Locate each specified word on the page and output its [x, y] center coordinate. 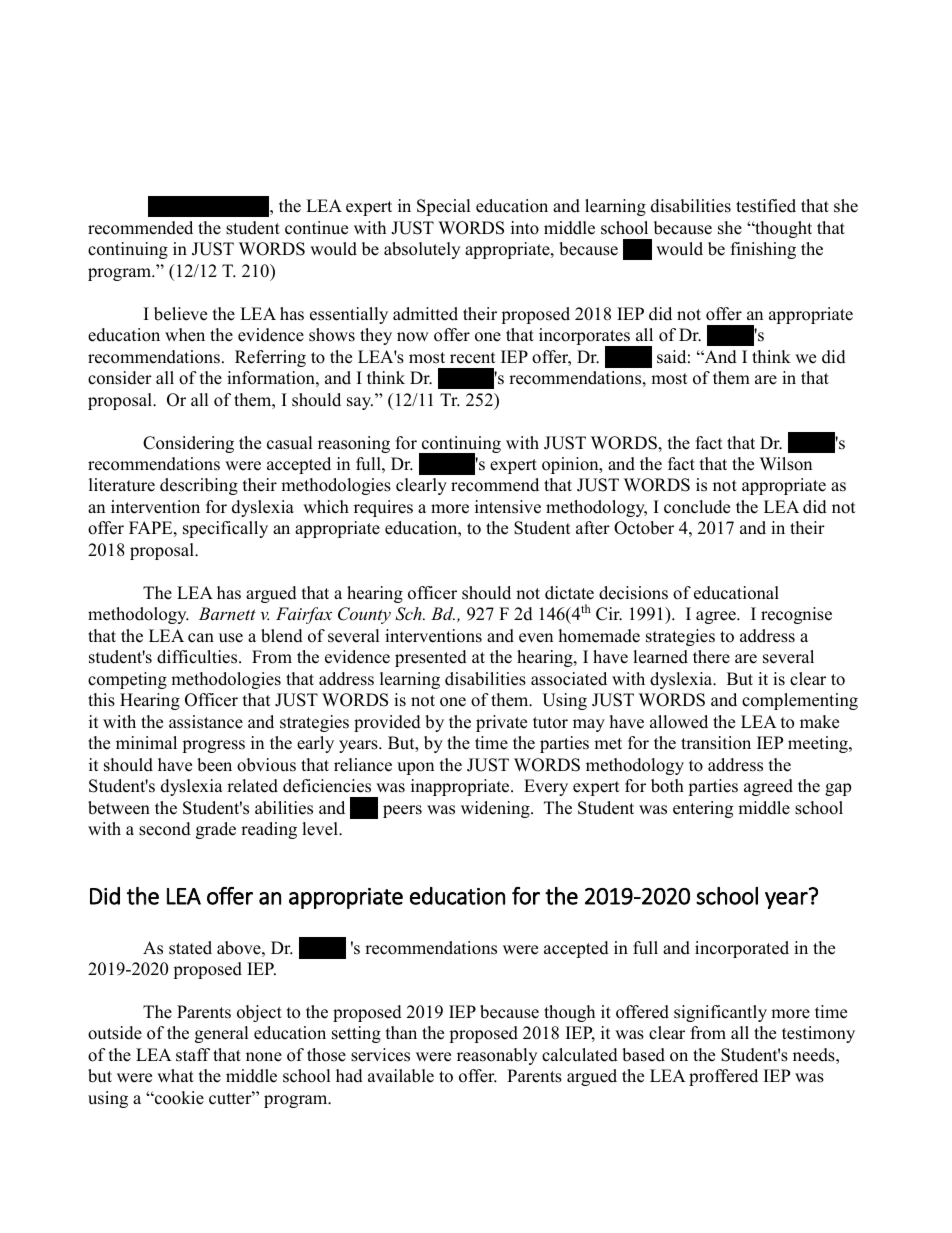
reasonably [497, 1056]
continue [316, 228]
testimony [818, 1034]
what [175, 1075]
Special [444, 207]
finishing [763, 250]
